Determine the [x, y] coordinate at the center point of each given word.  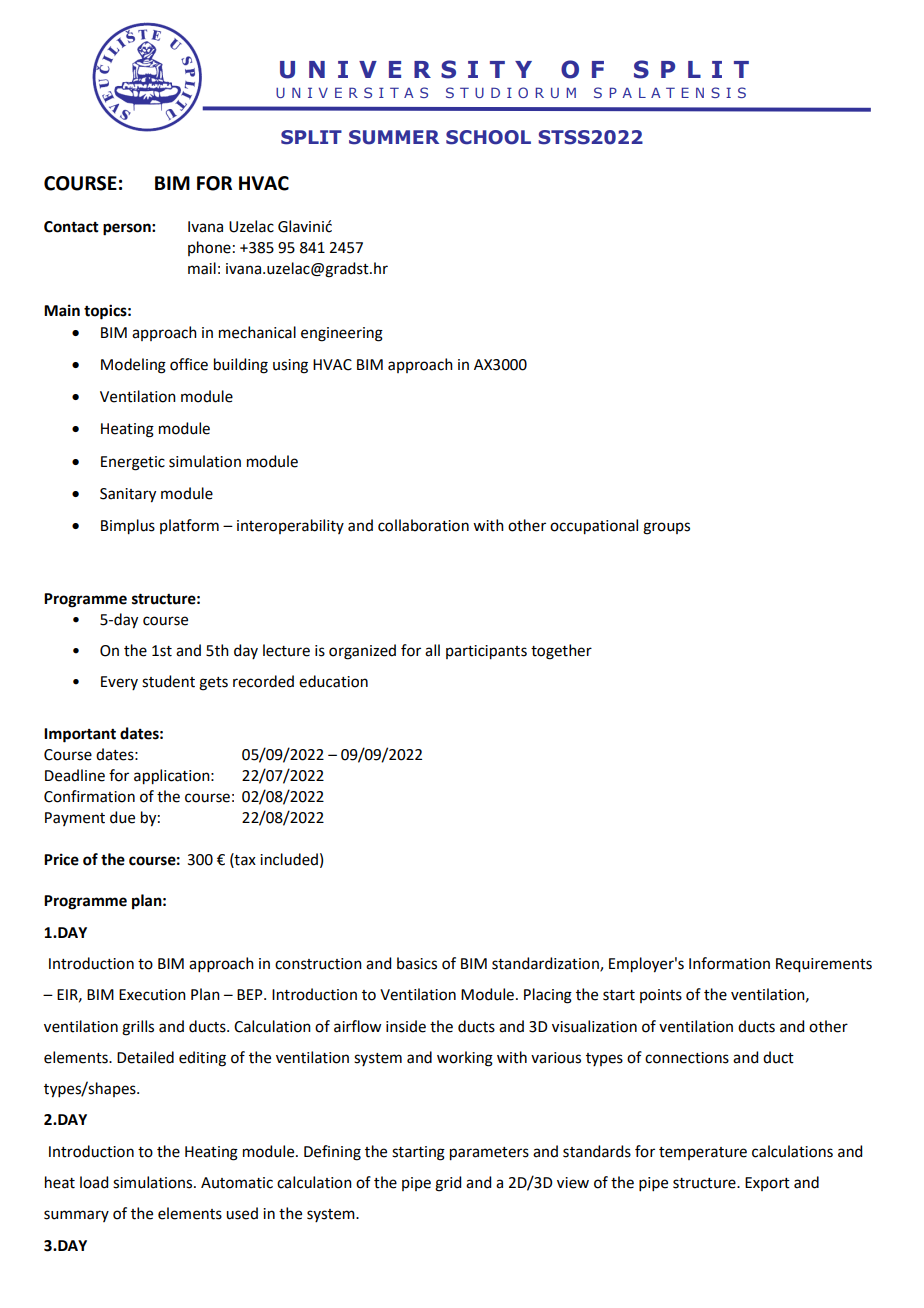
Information [729, 963]
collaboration [423, 525]
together [561, 652]
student [168, 681]
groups [666, 528]
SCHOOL [488, 137]
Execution [152, 995]
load [94, 1182]
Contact [71, 227]
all [432, 650]
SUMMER [394, 137]
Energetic [133, 463]
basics [417, 963]
